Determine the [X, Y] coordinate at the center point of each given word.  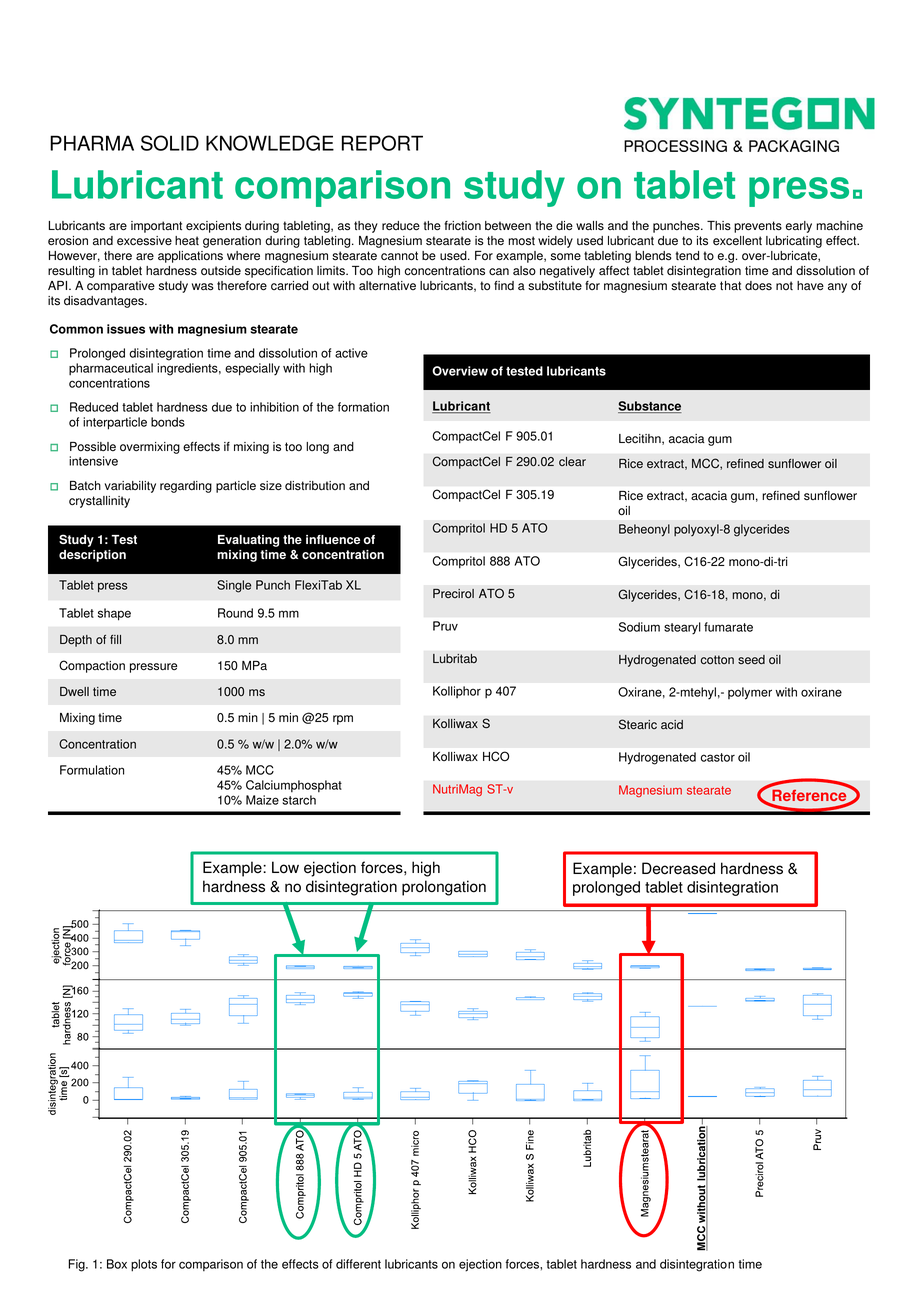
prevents [758, 227]
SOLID [170, 143]
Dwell [74, 691]
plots [144, 1265]
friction [462, 225]
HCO [496, 756]
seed [751, 659]
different [358, 1264]
